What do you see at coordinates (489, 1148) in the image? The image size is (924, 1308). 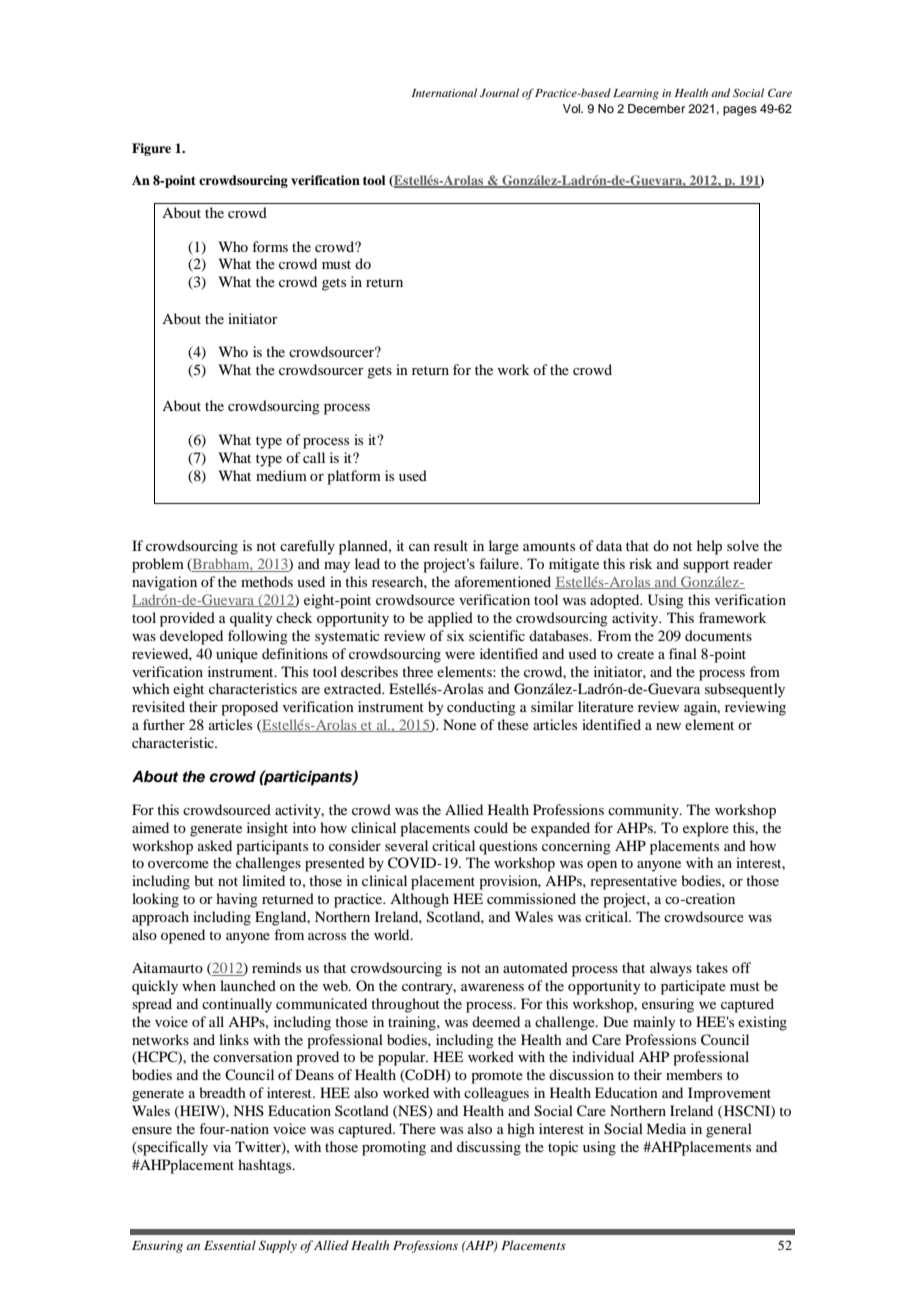 I see `discussing` at bounding box center [489, 1148].
